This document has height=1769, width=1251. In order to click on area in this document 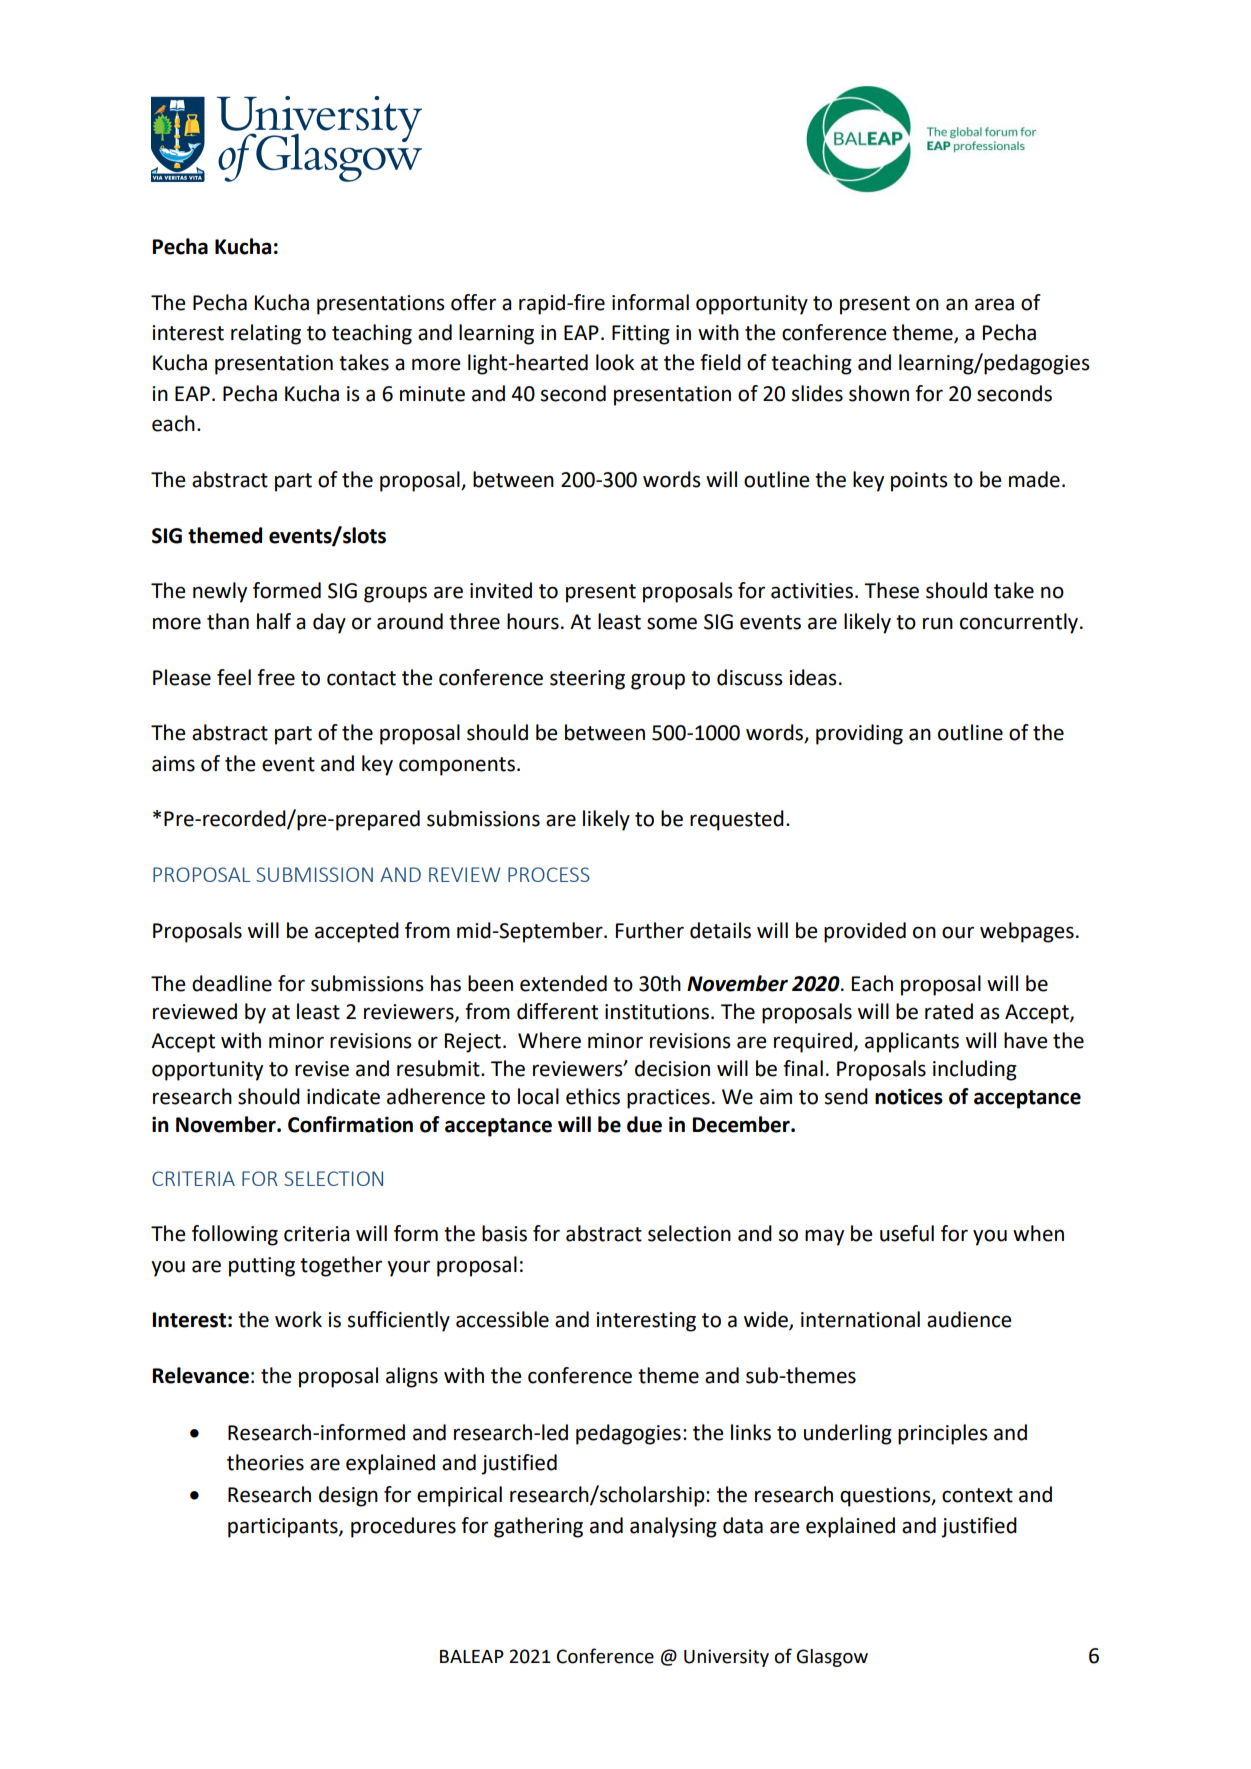, I will do `click(994, 304)`.
